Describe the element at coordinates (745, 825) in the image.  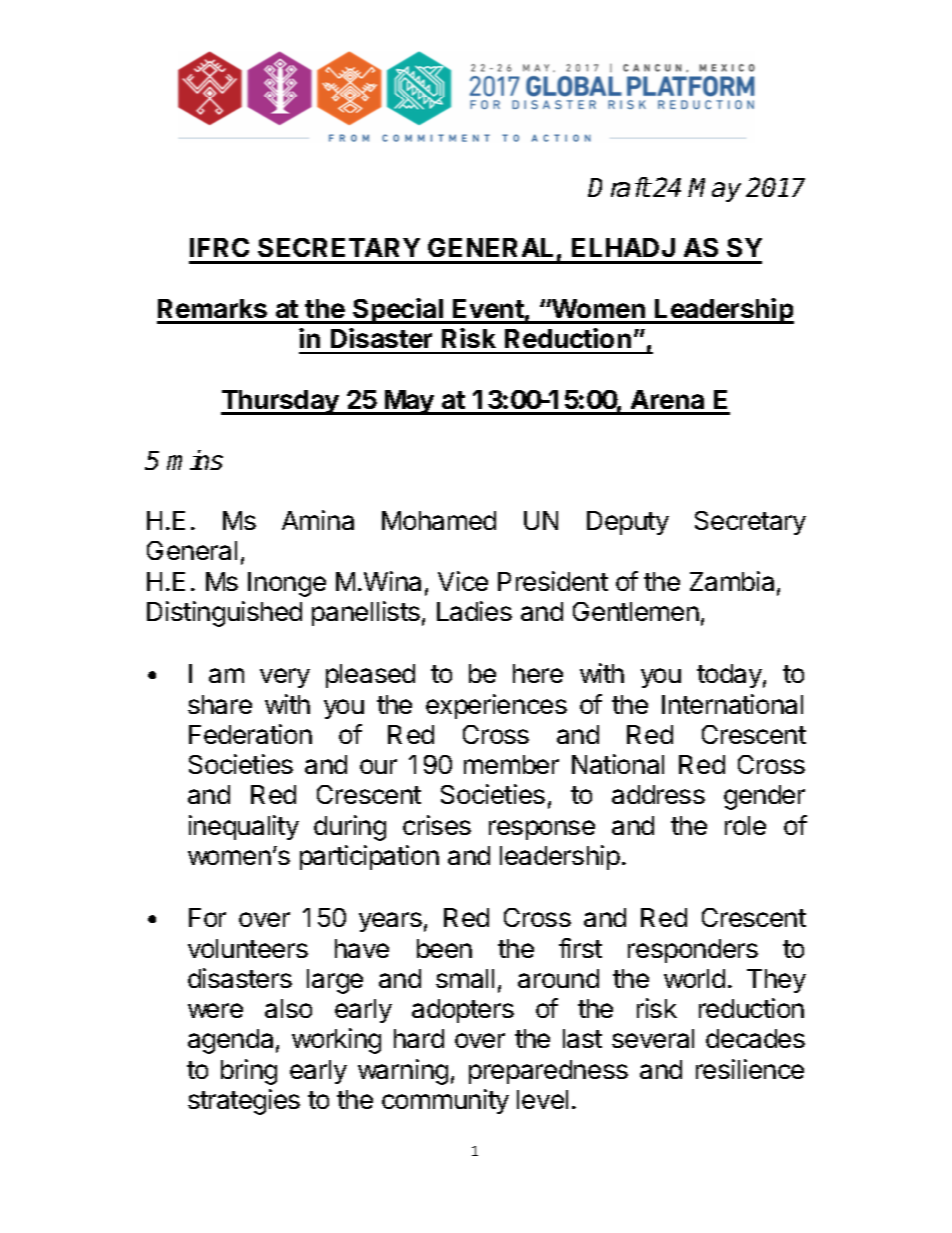
I see `role` at that location.
